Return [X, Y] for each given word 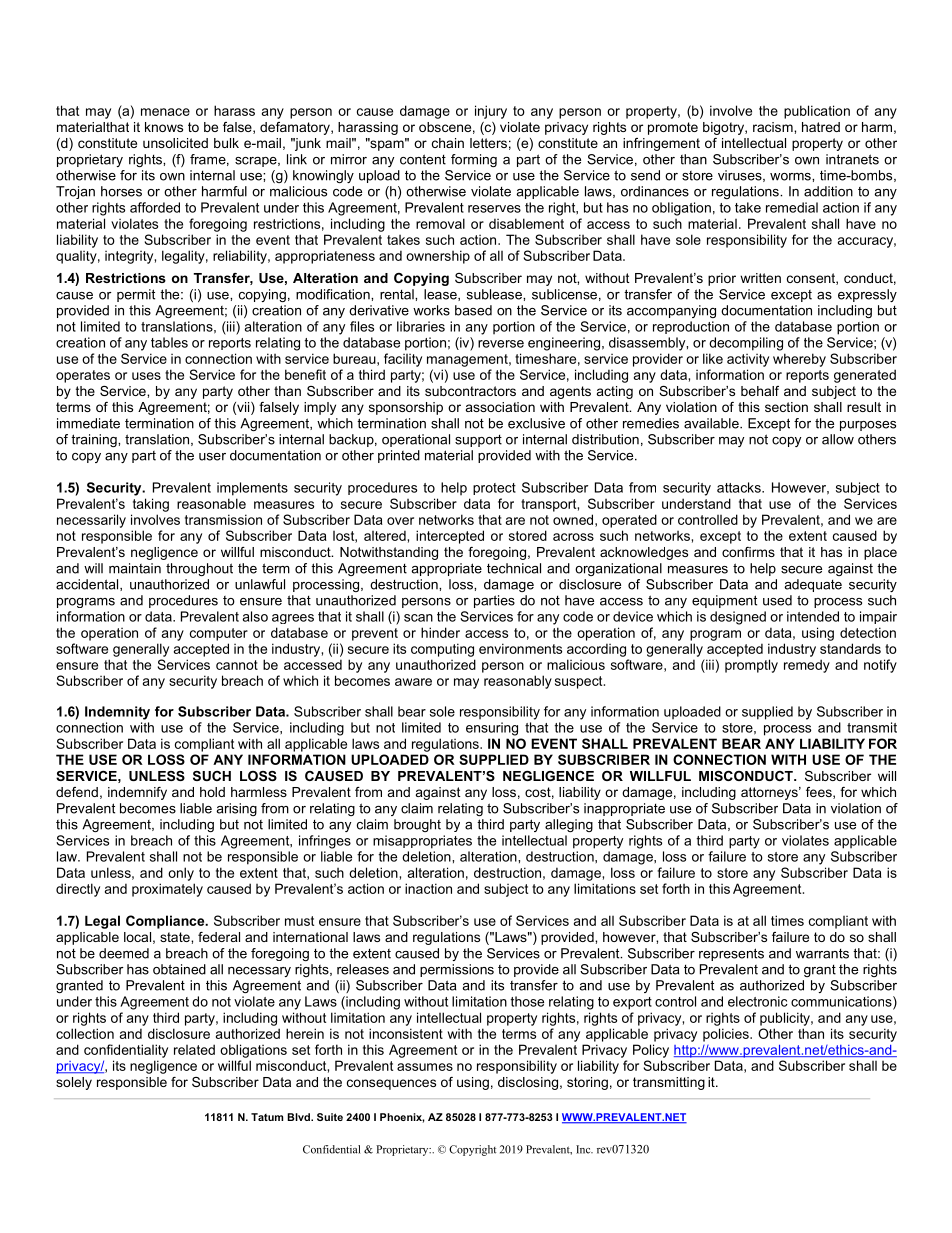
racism [774, 127]
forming [474, 160]
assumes [425, 1067]
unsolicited [175, 143]
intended [813, 616]
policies [727, 1035]
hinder [440, 632]
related [194, 1049]
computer [219, 634]
